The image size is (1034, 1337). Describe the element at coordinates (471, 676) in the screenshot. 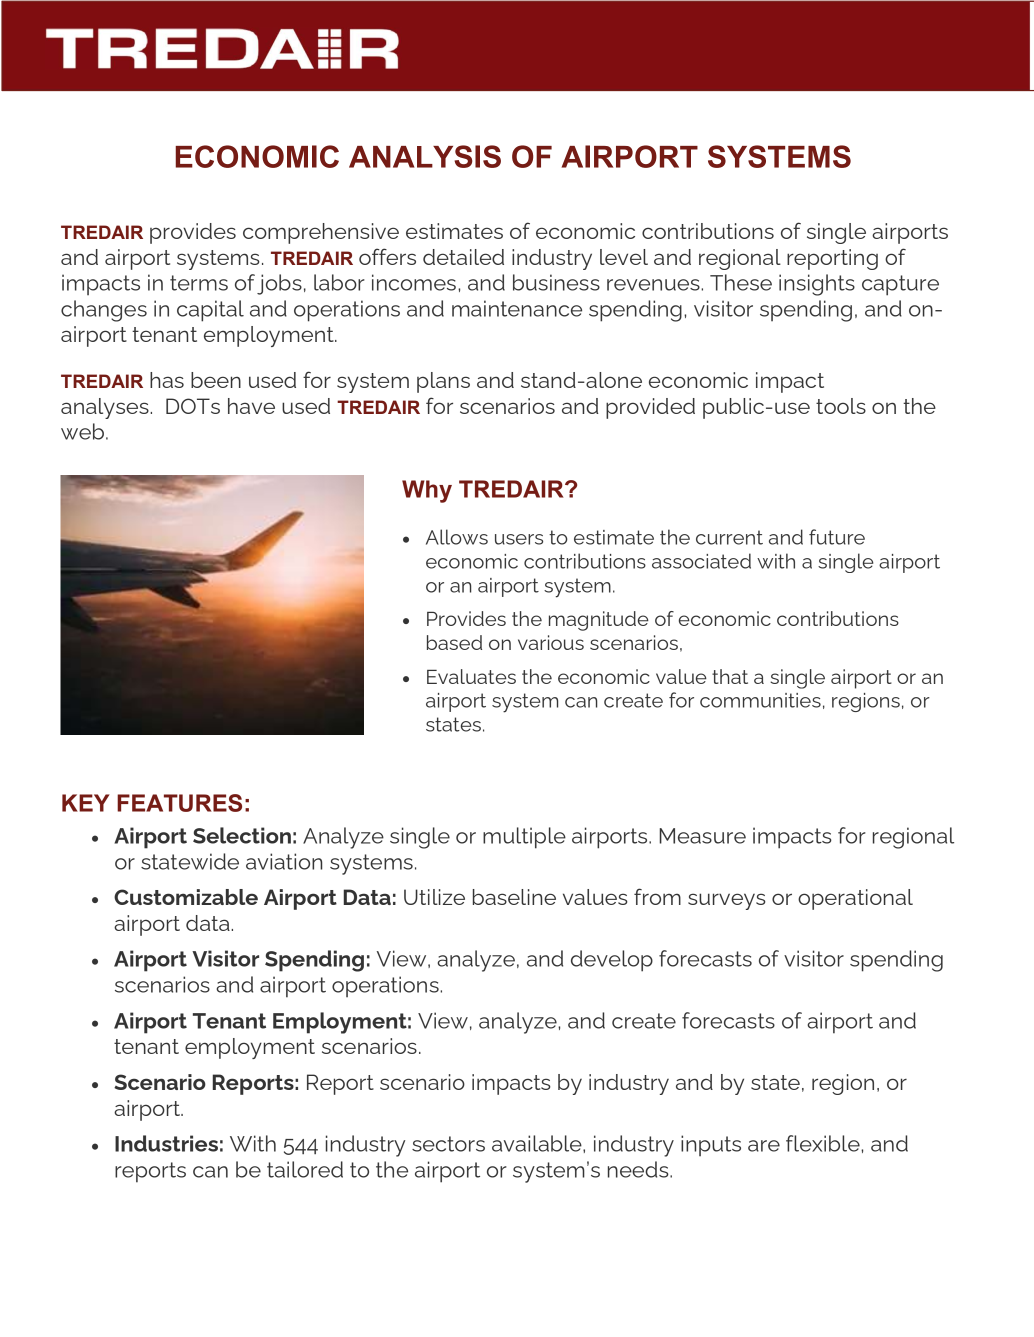

I see `Evaluates` at that location.
